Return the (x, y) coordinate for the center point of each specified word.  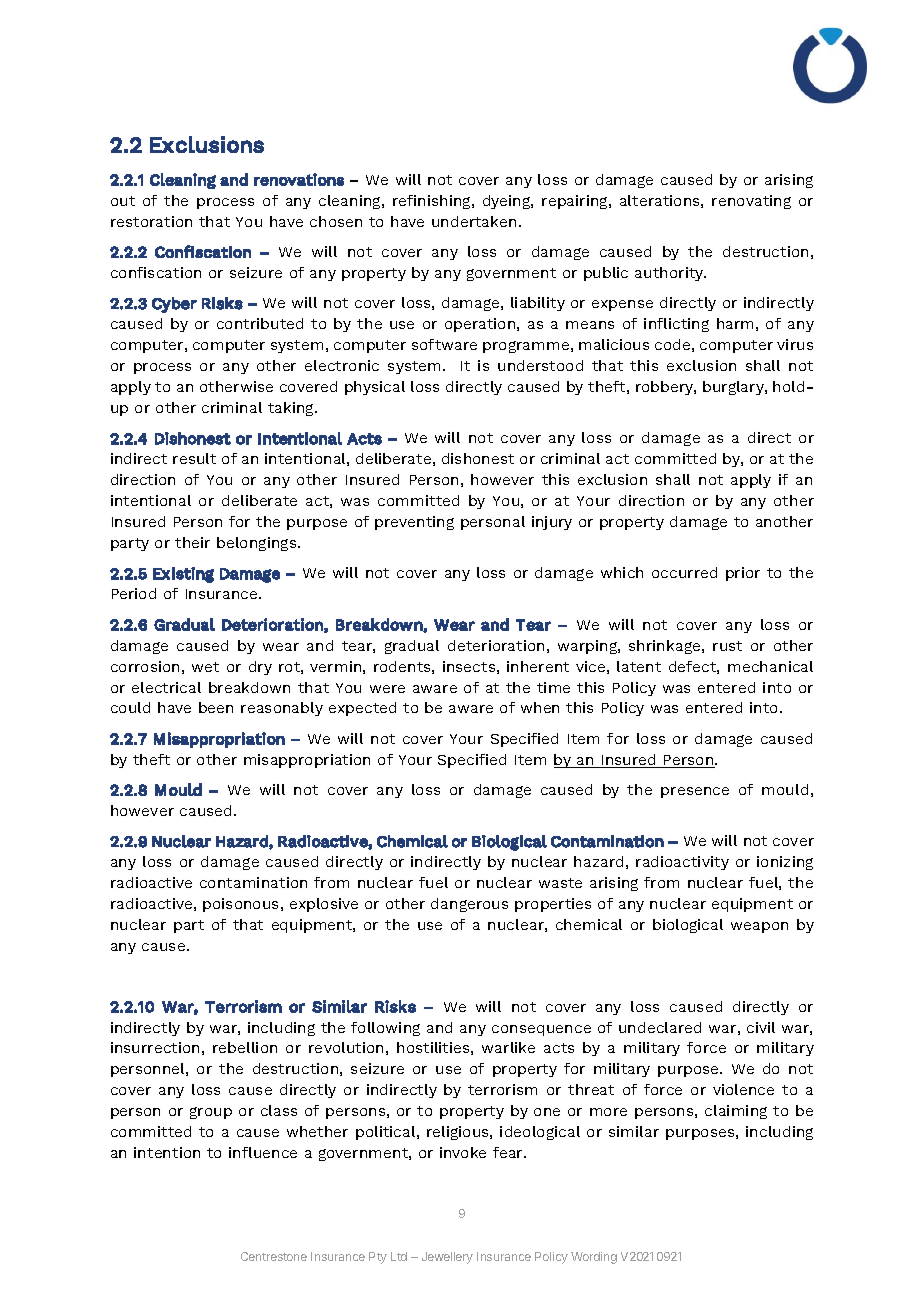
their (192, 542)
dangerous (469, 905)
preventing (414, 523)
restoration (151, 221)
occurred (684, 572)
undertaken (474, 221)
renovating (751, 202)
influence (263, 1152)
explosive (324, 905)
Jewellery (447, 1258)
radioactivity (682, 863)
